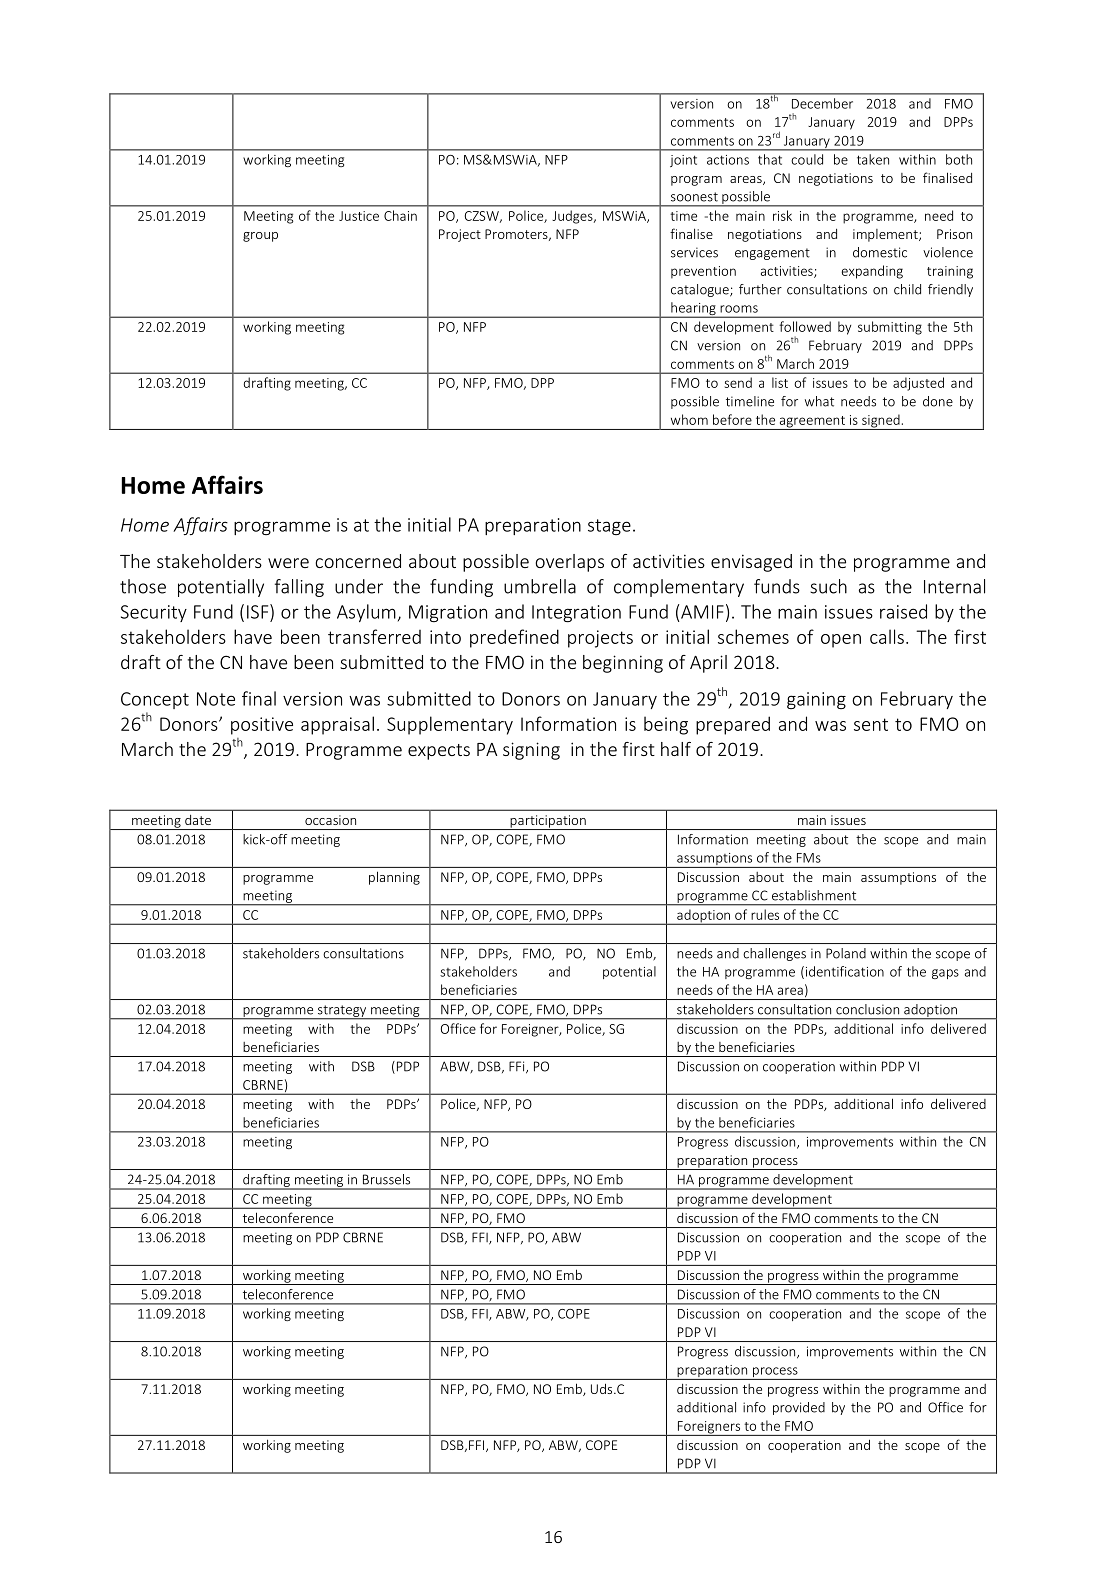 This document has width=1119, height=1584. What do you see at coordinates (288, 563) in the document?
I see `were` at bounding box center [288, 563].
